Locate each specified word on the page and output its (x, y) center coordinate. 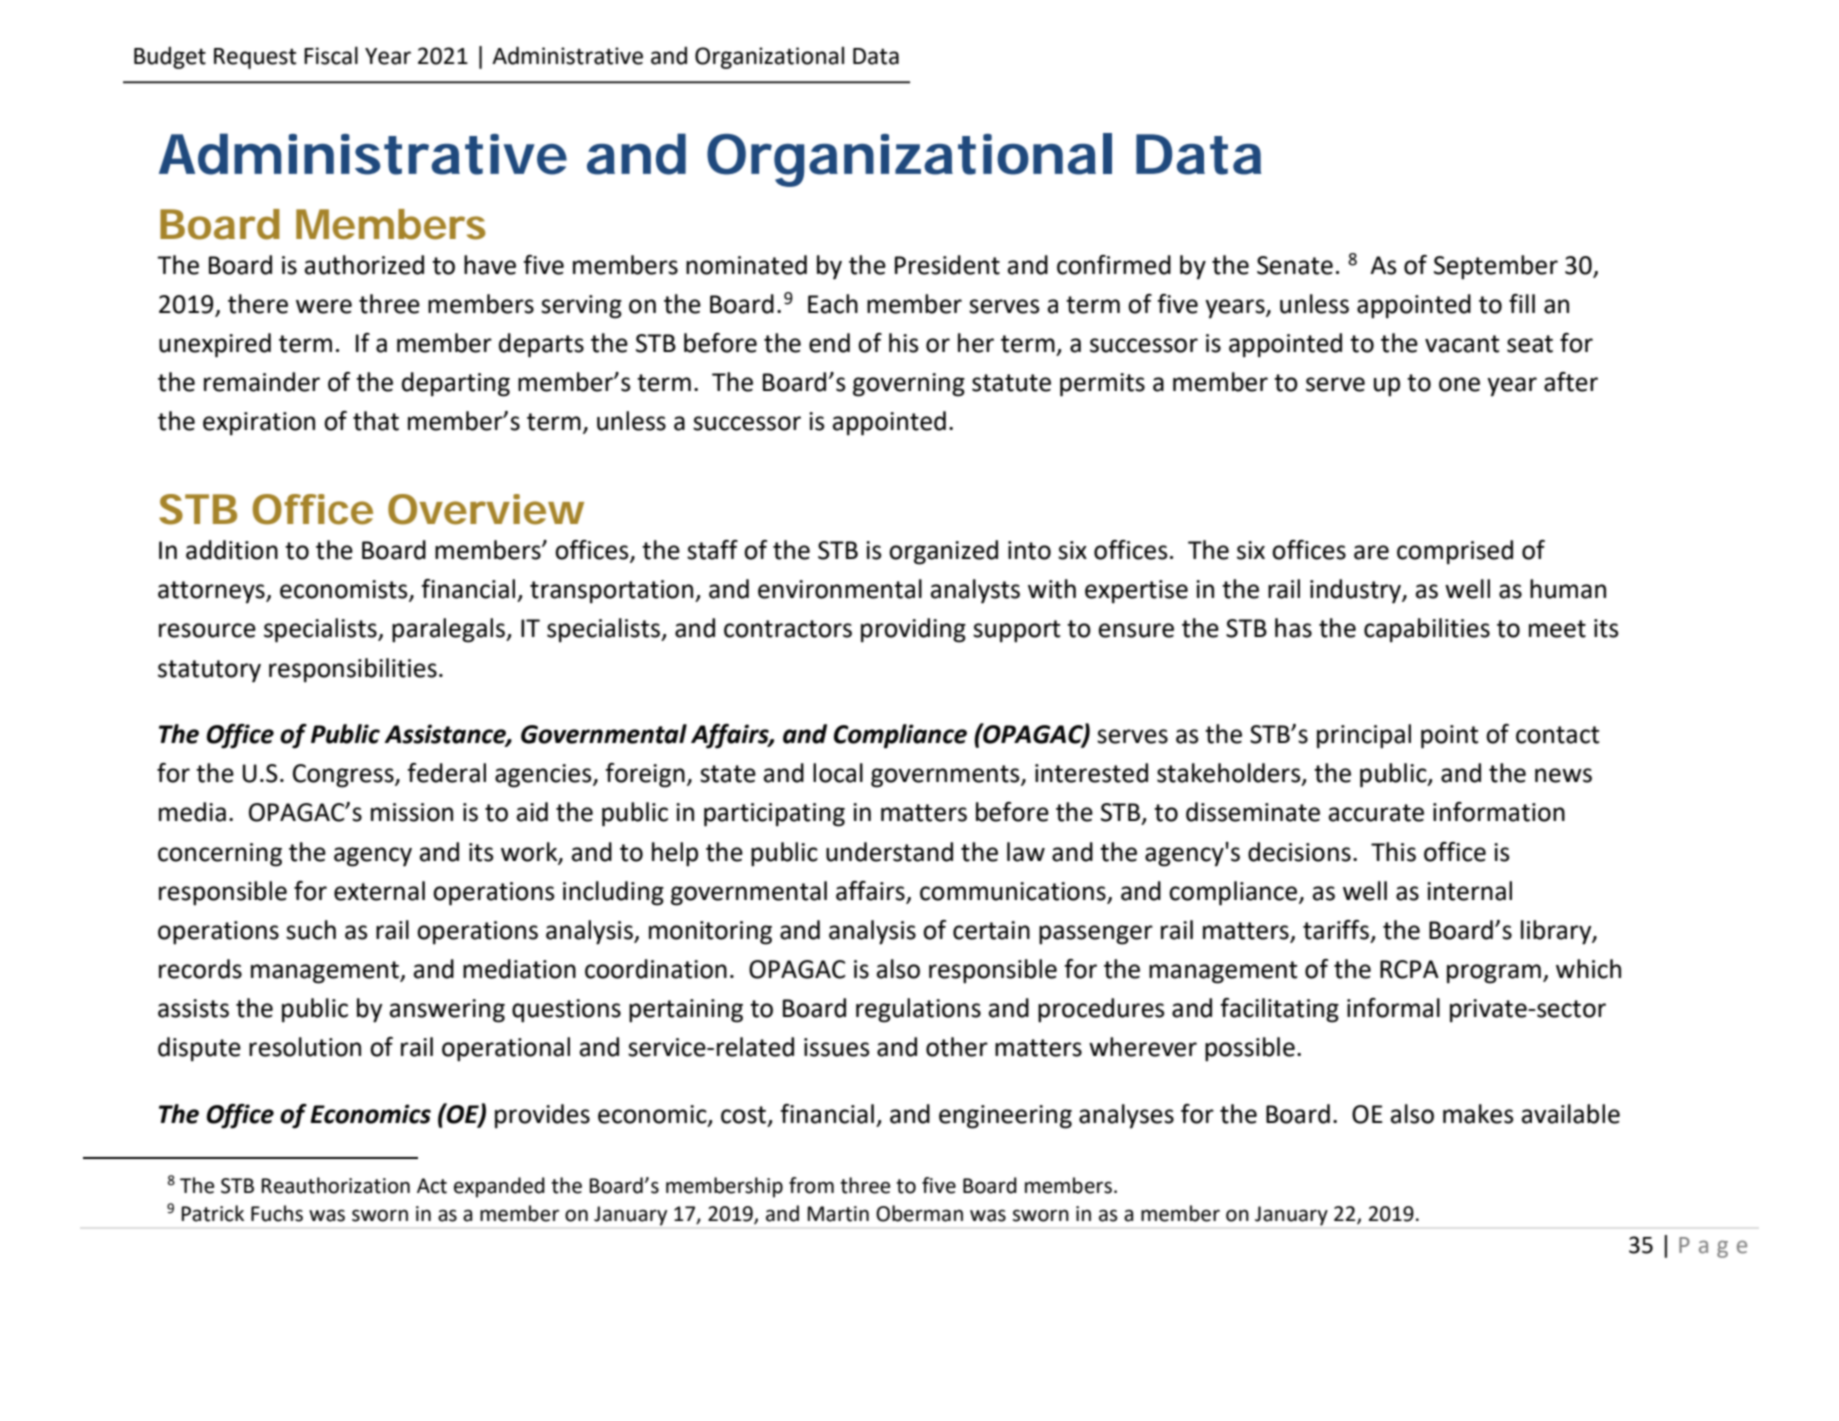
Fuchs (277, 1213)
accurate (1376, 813)
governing (909, 385)
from (811, 1185)
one (1459, 384)
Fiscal (331, 55)
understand (889, 852)
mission (412, 812)
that (376, 421)
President (947, 265)
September (1496, 267)
